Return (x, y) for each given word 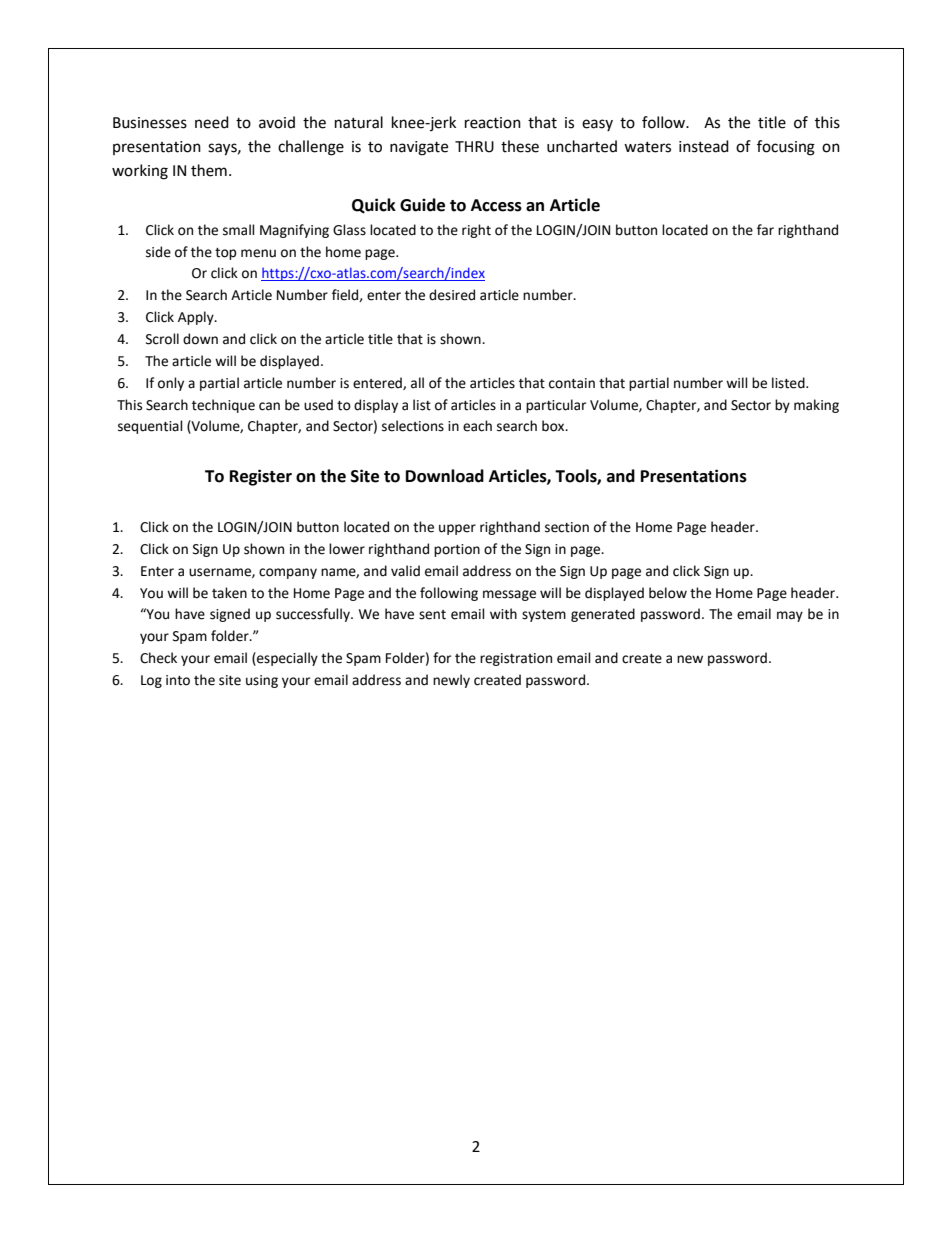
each (477, 426)
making (816, 406)
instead (704, 146)
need (212, 122)
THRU (474, 147)
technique (223, 406)
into (178, 680)
